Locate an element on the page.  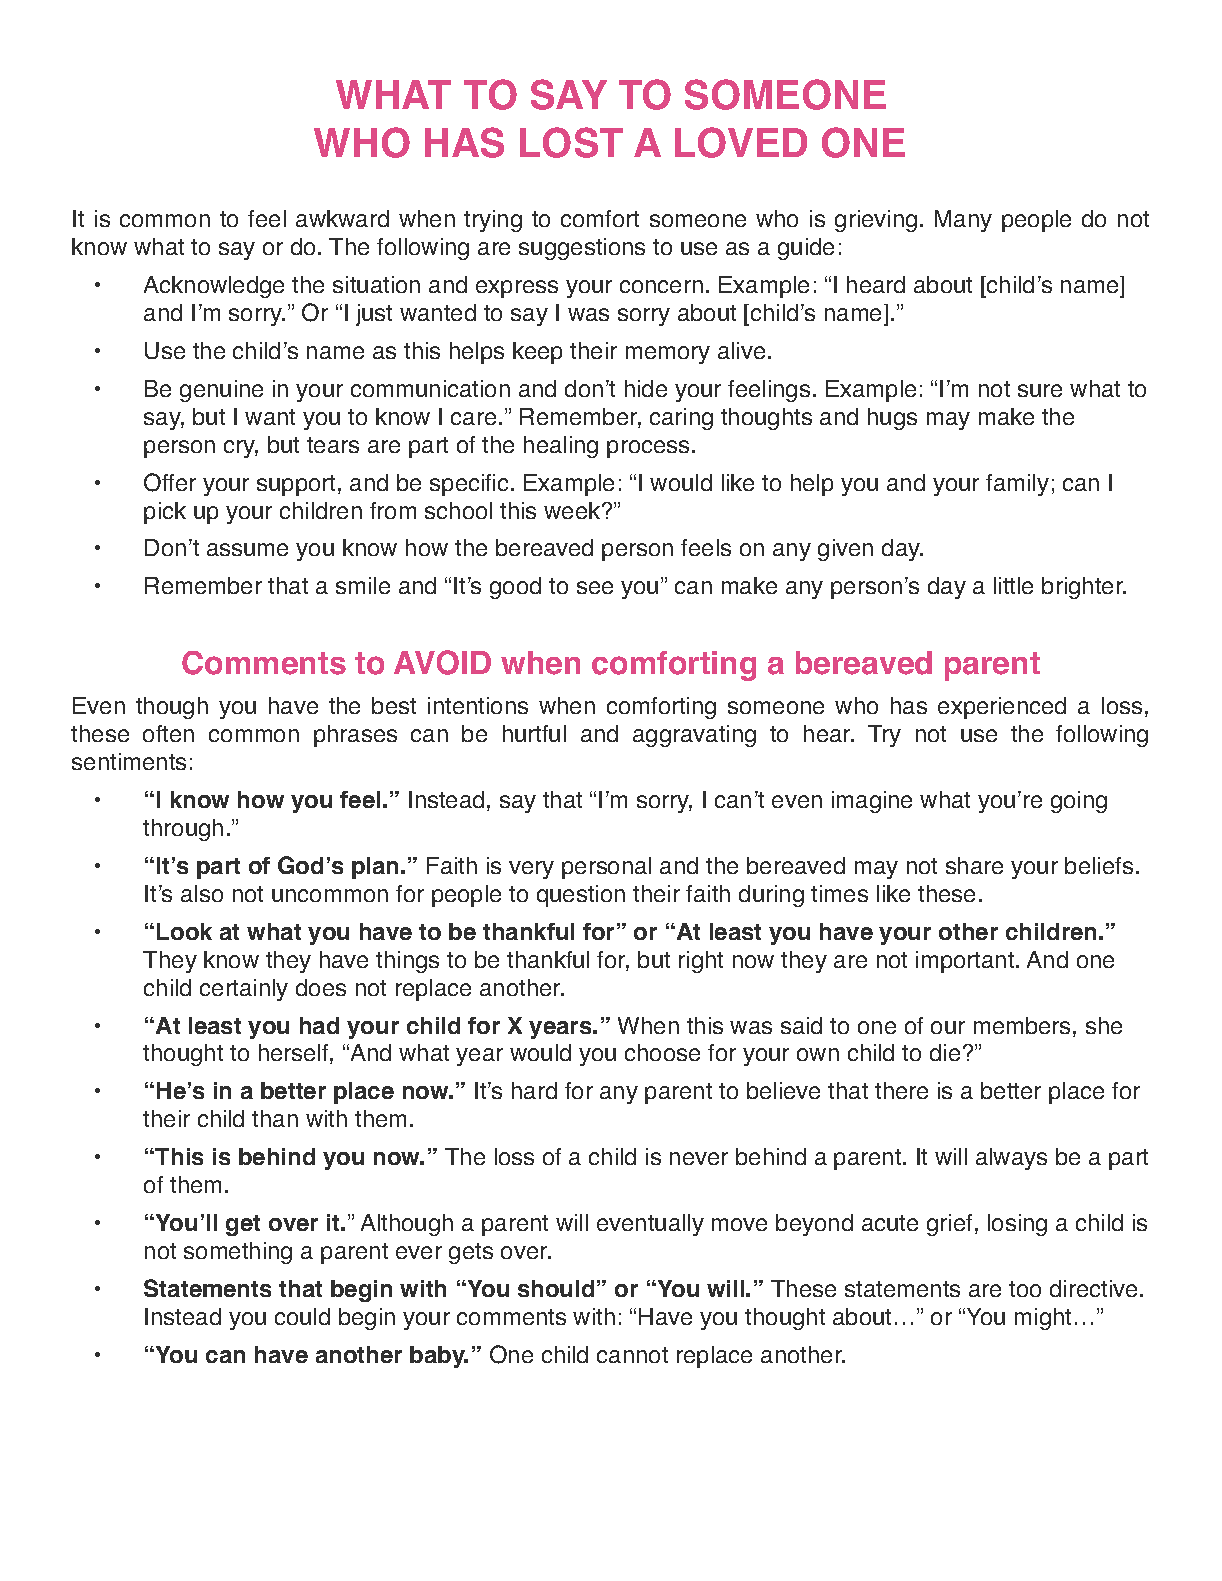
also is located at coordinates (202, 893).
